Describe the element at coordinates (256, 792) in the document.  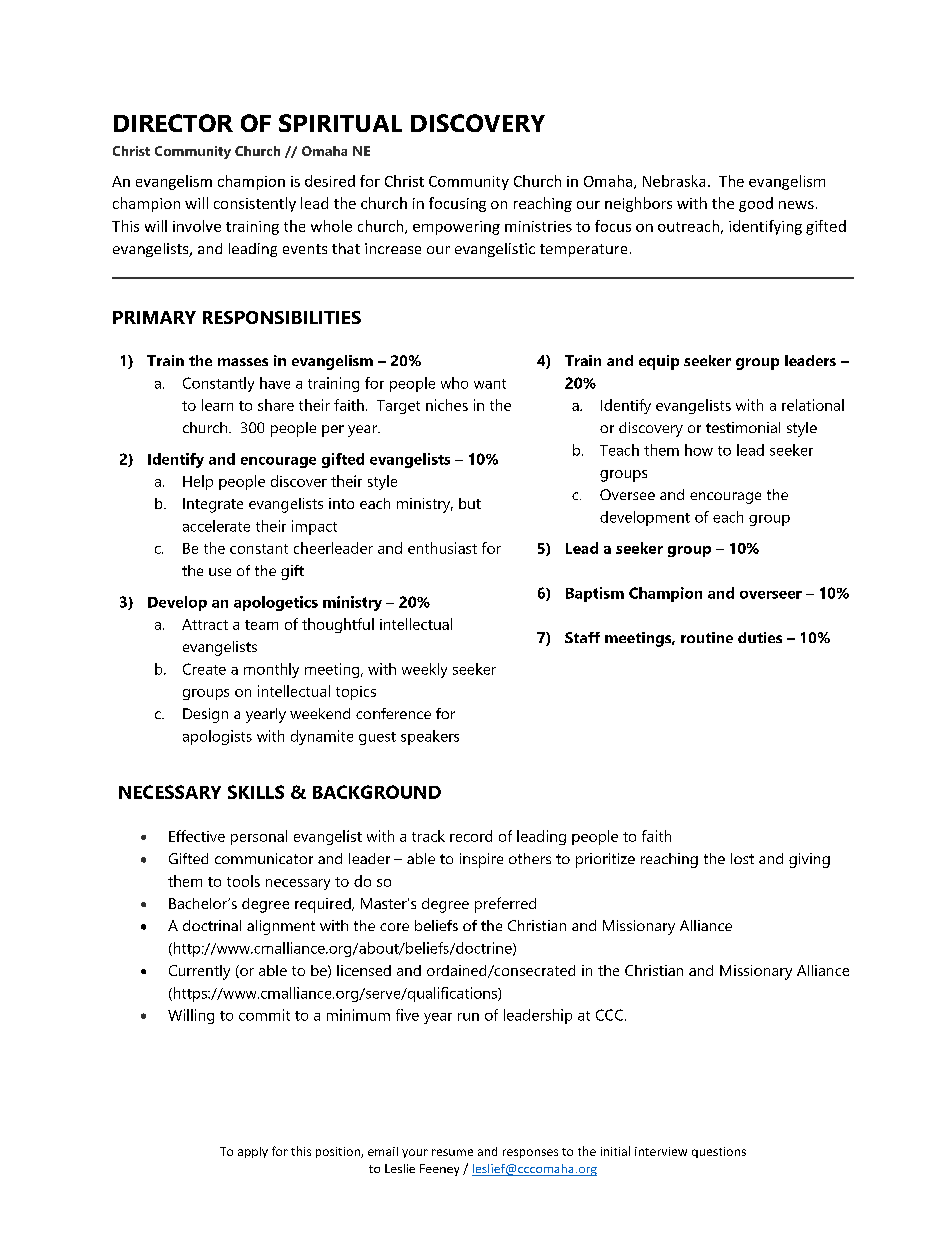
I see `SKILLS` at that location.
